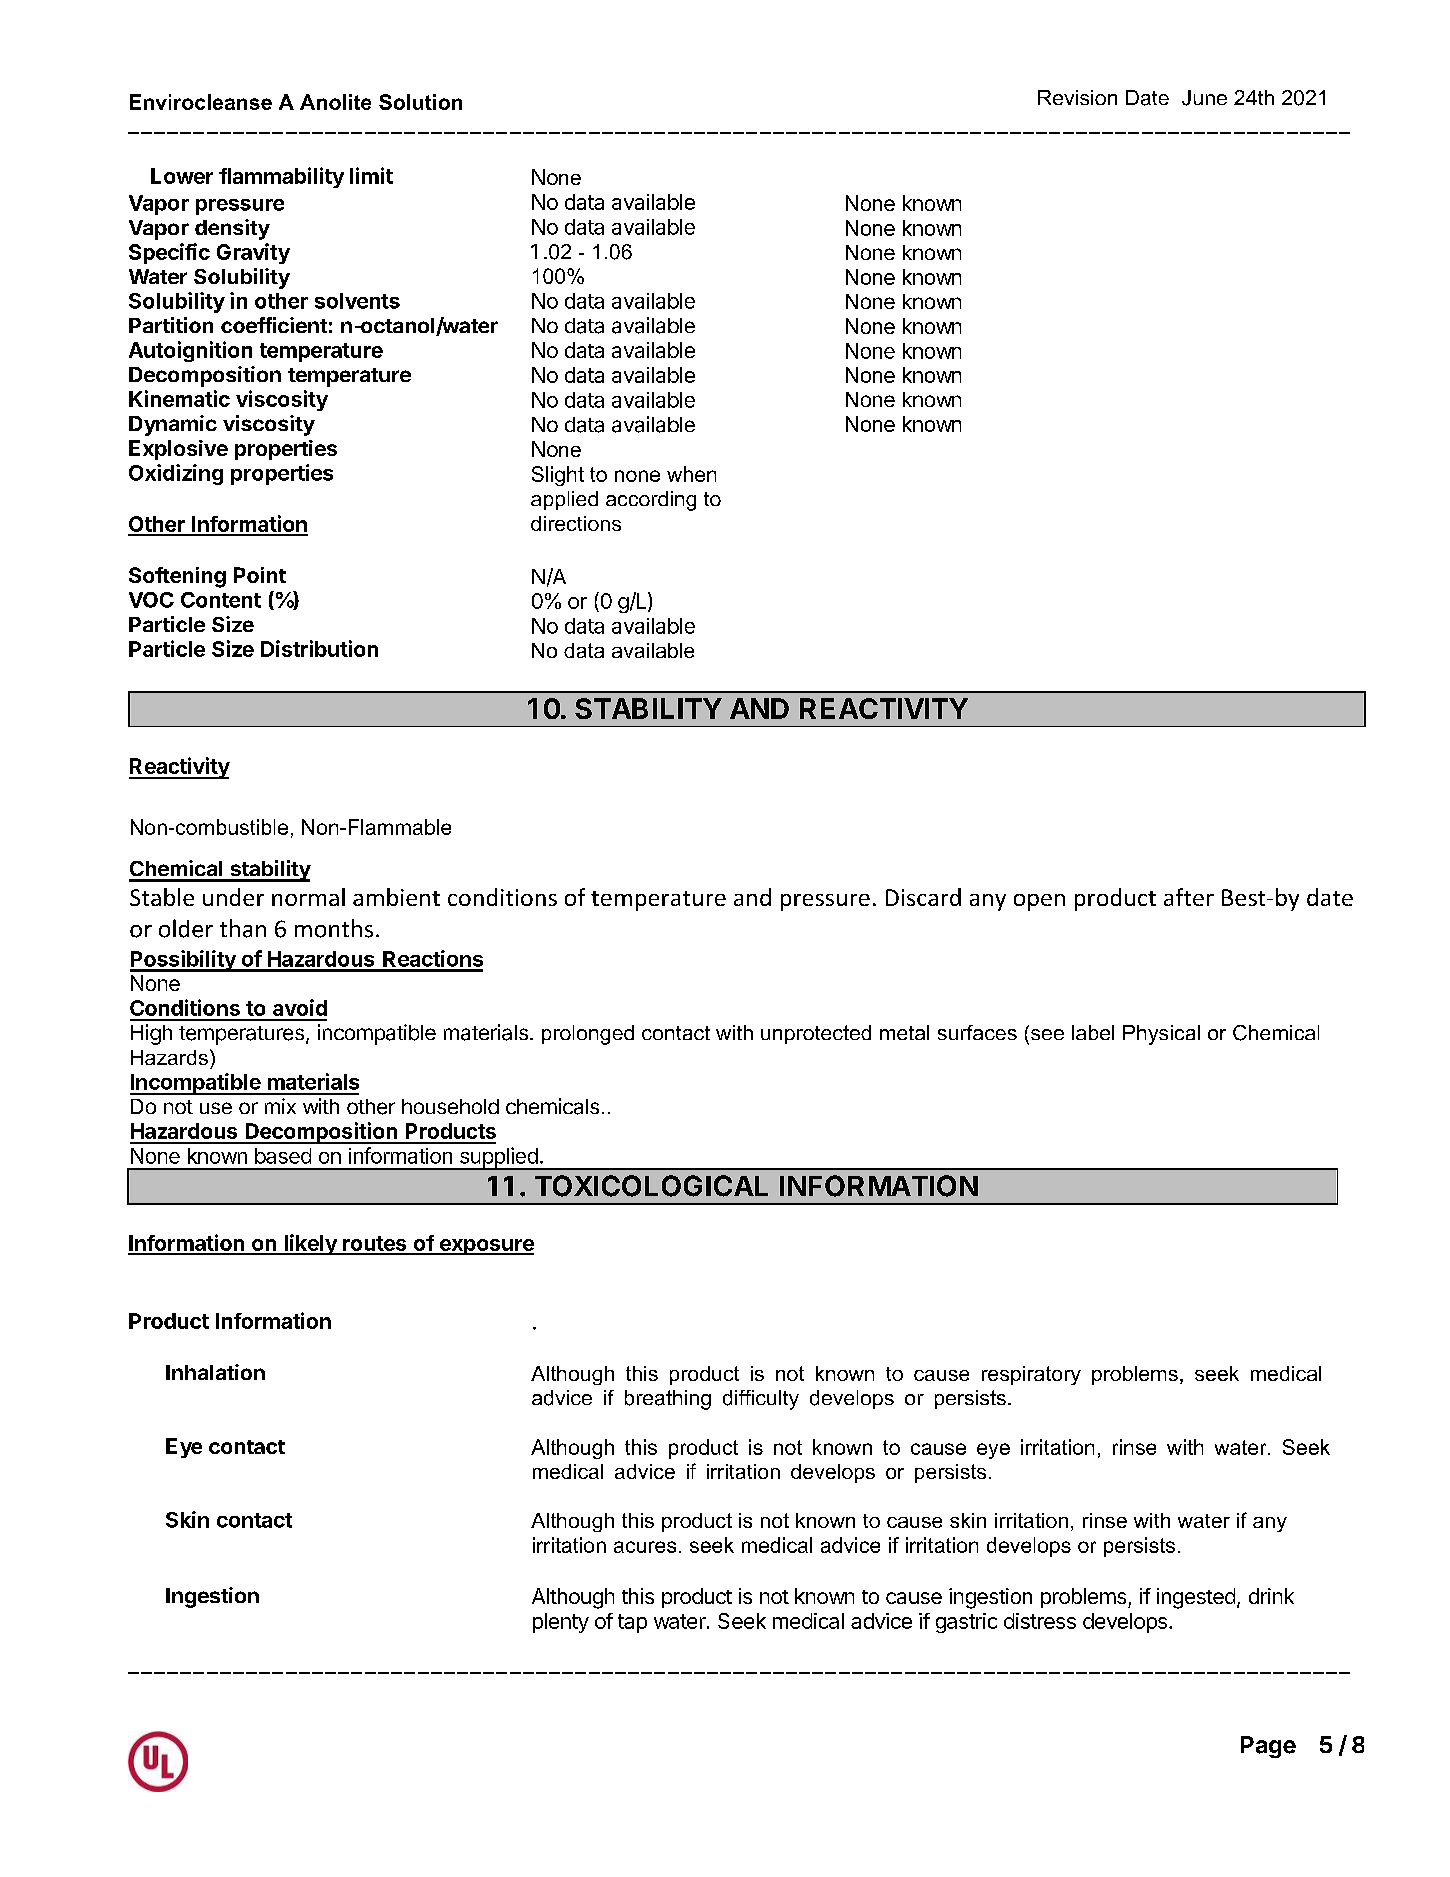 The height and width of the screenshot is (1877, 1450). What do you see at coordinates (281, 177) in the screenshot?
I see `flammability` at bounding box center [281, 177].
